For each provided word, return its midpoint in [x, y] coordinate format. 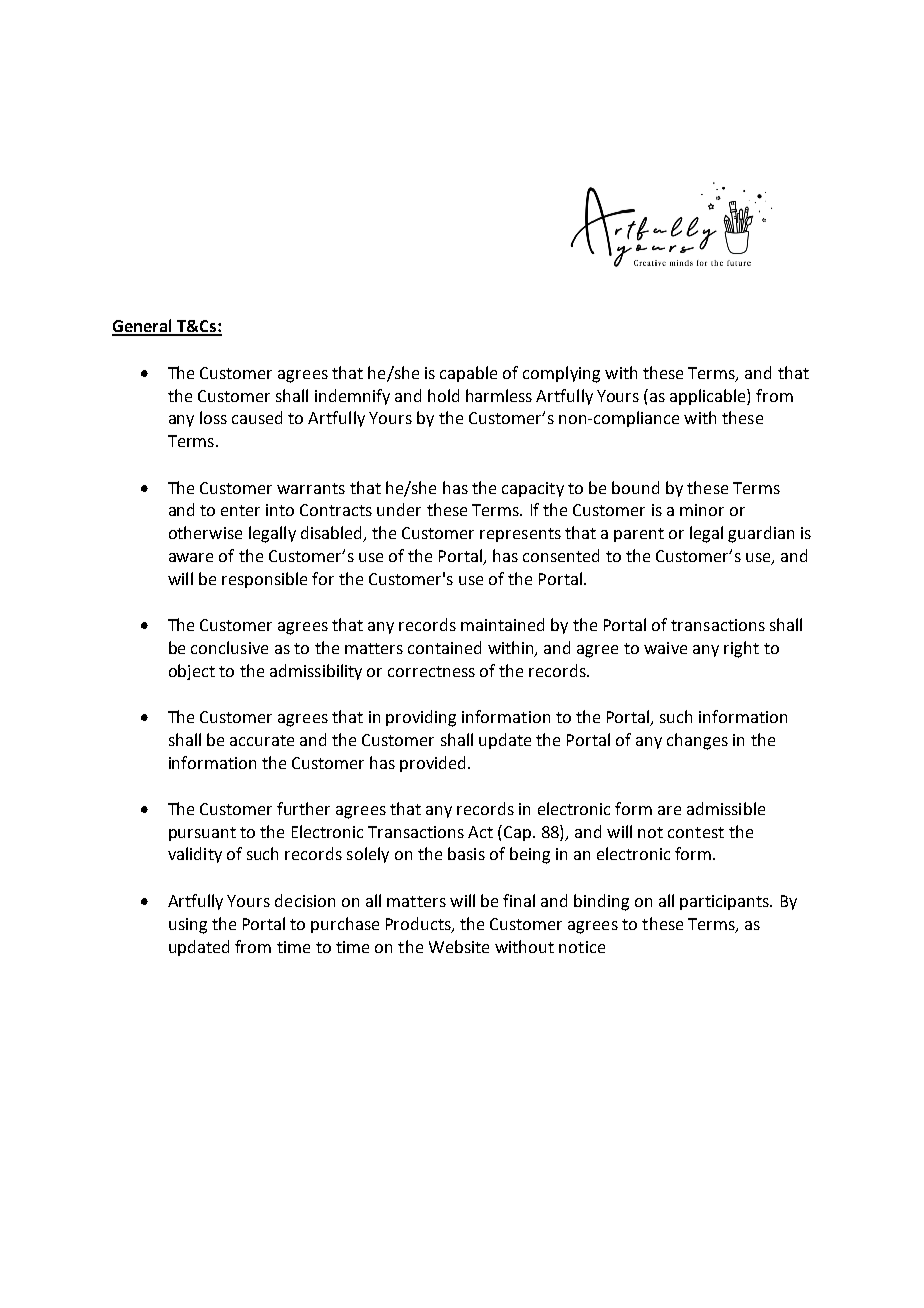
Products [419, 924]
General [143, 327]
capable [468, 374]
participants [725, 902]
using [188, 926]
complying [561, 374]
